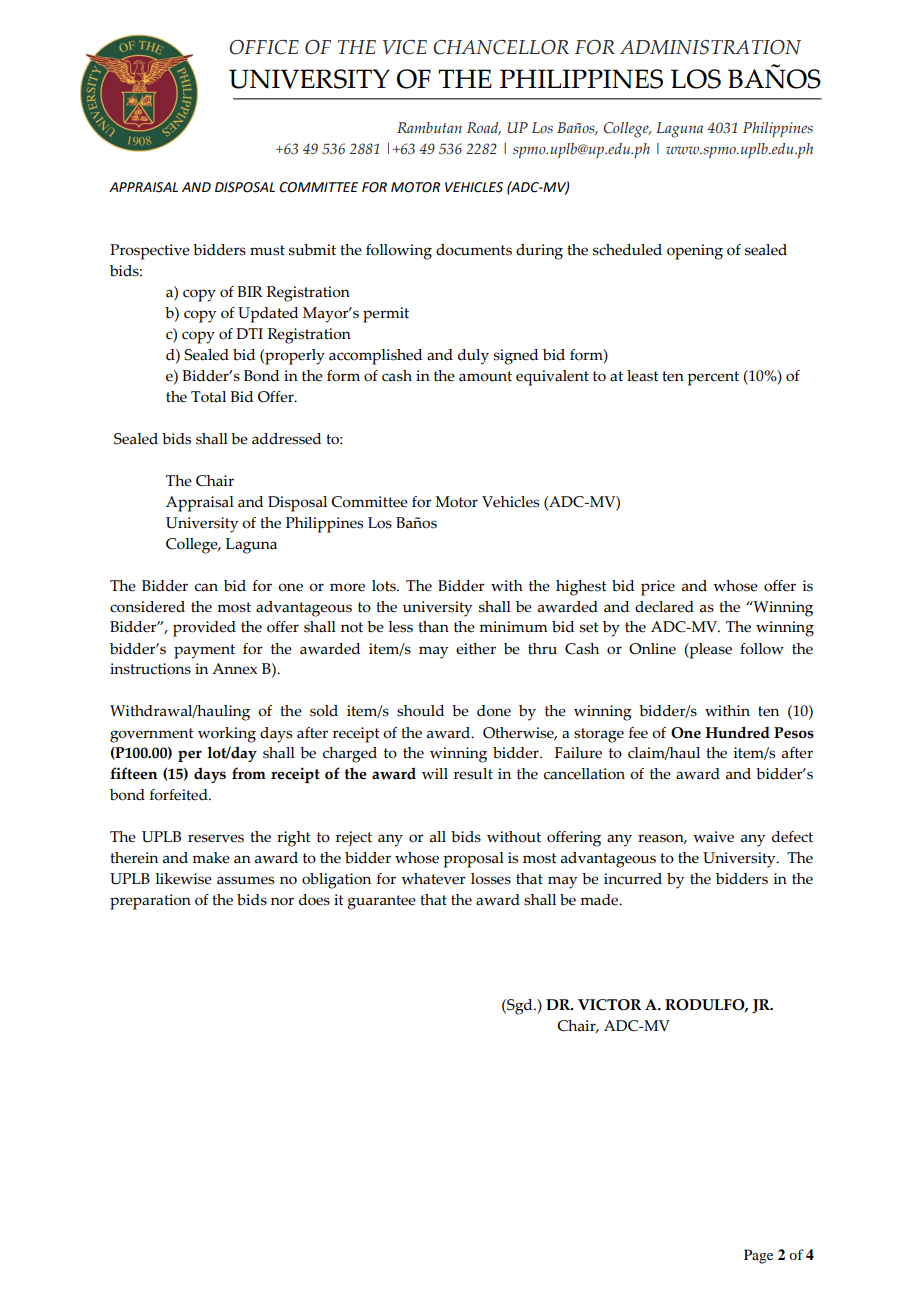  Describe the element at coordinates (652, 649) in the page. I see `Online` at that location.
